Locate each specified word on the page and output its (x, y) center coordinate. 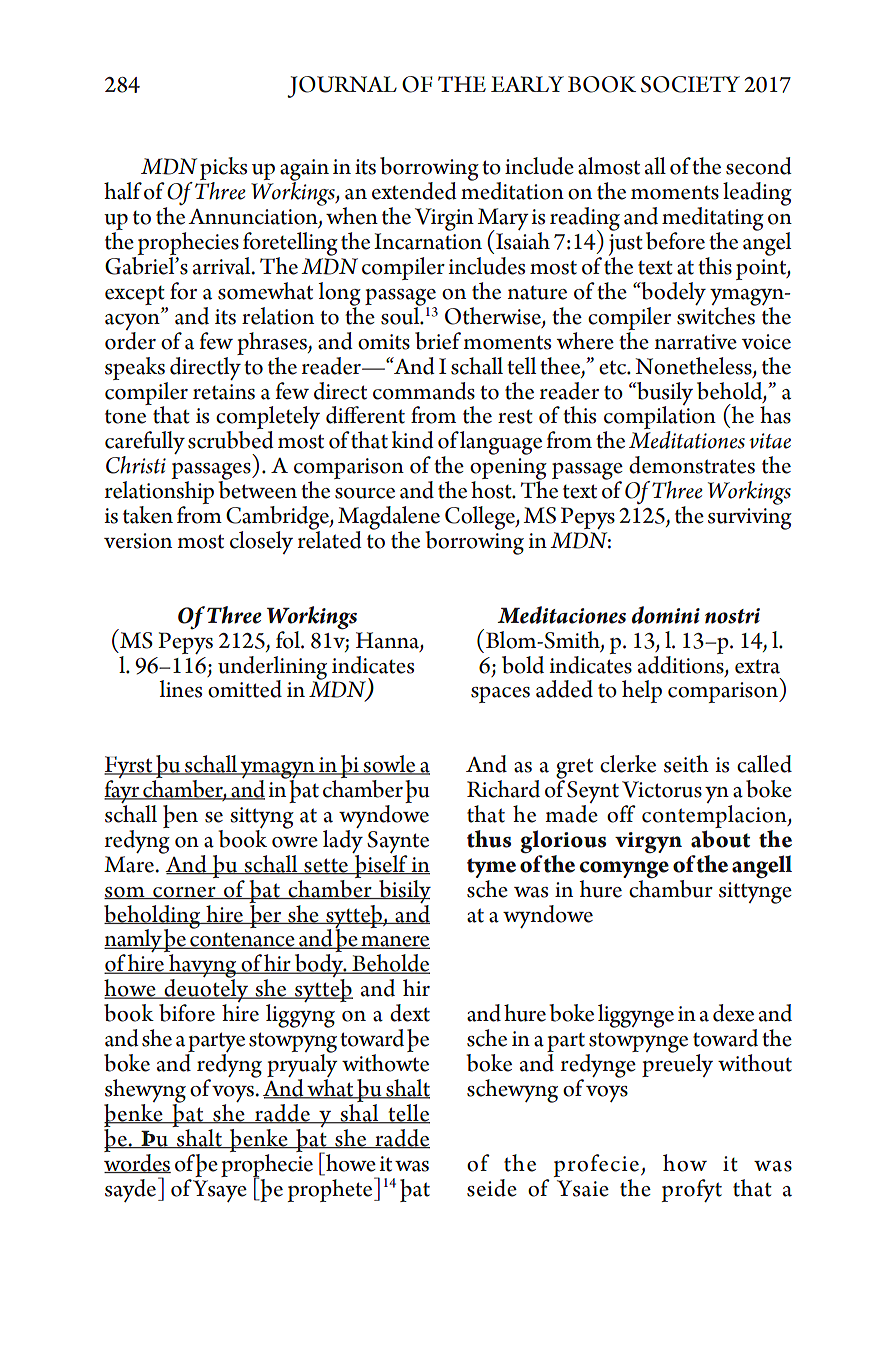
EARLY (527, 84)
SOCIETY (690, 84)
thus (489, 839)
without (755, 1063)
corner (184, 893)
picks (223, 170)
